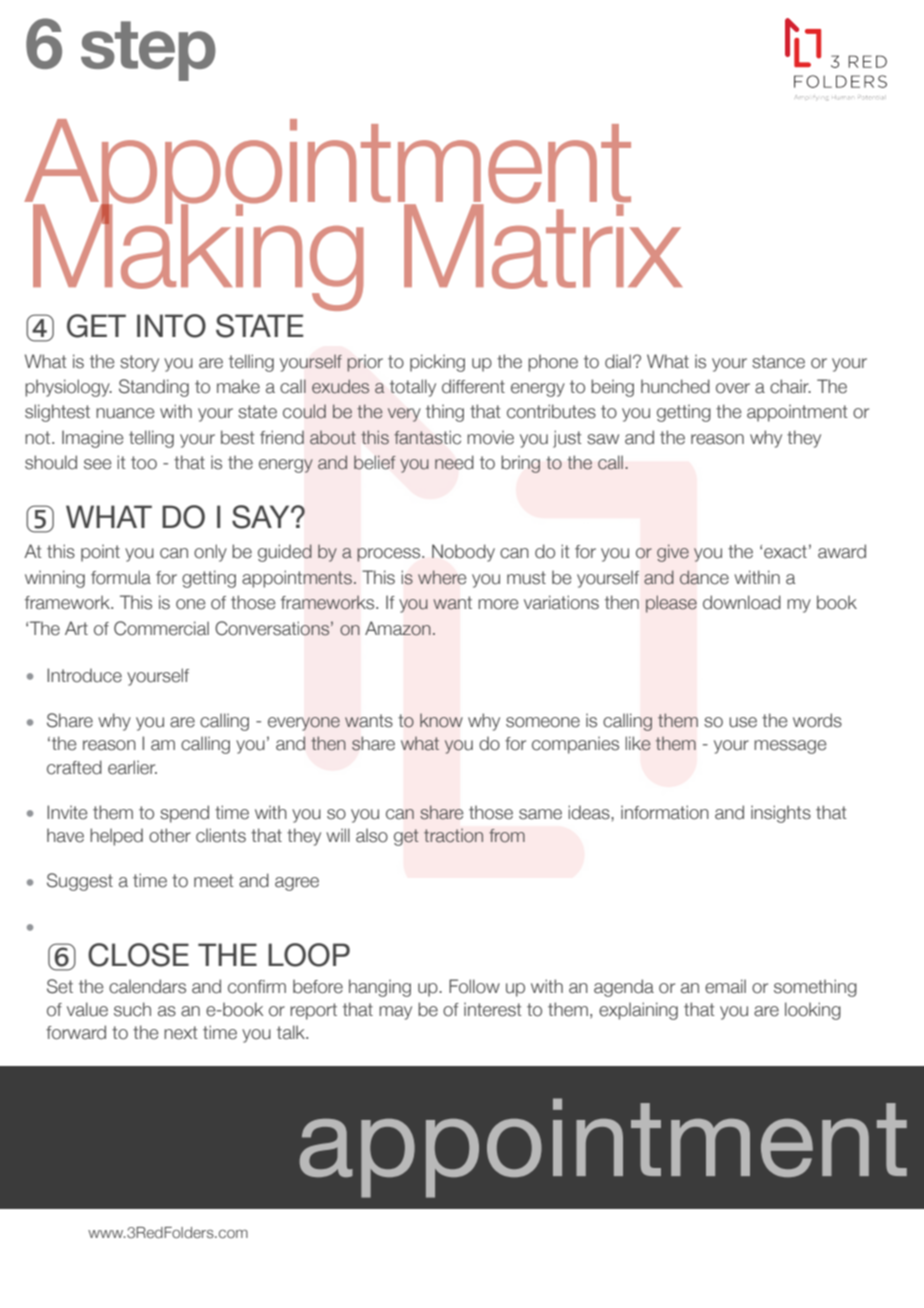 This page has height=1308, width=924. I want to click on picking, so click(437, 363).
